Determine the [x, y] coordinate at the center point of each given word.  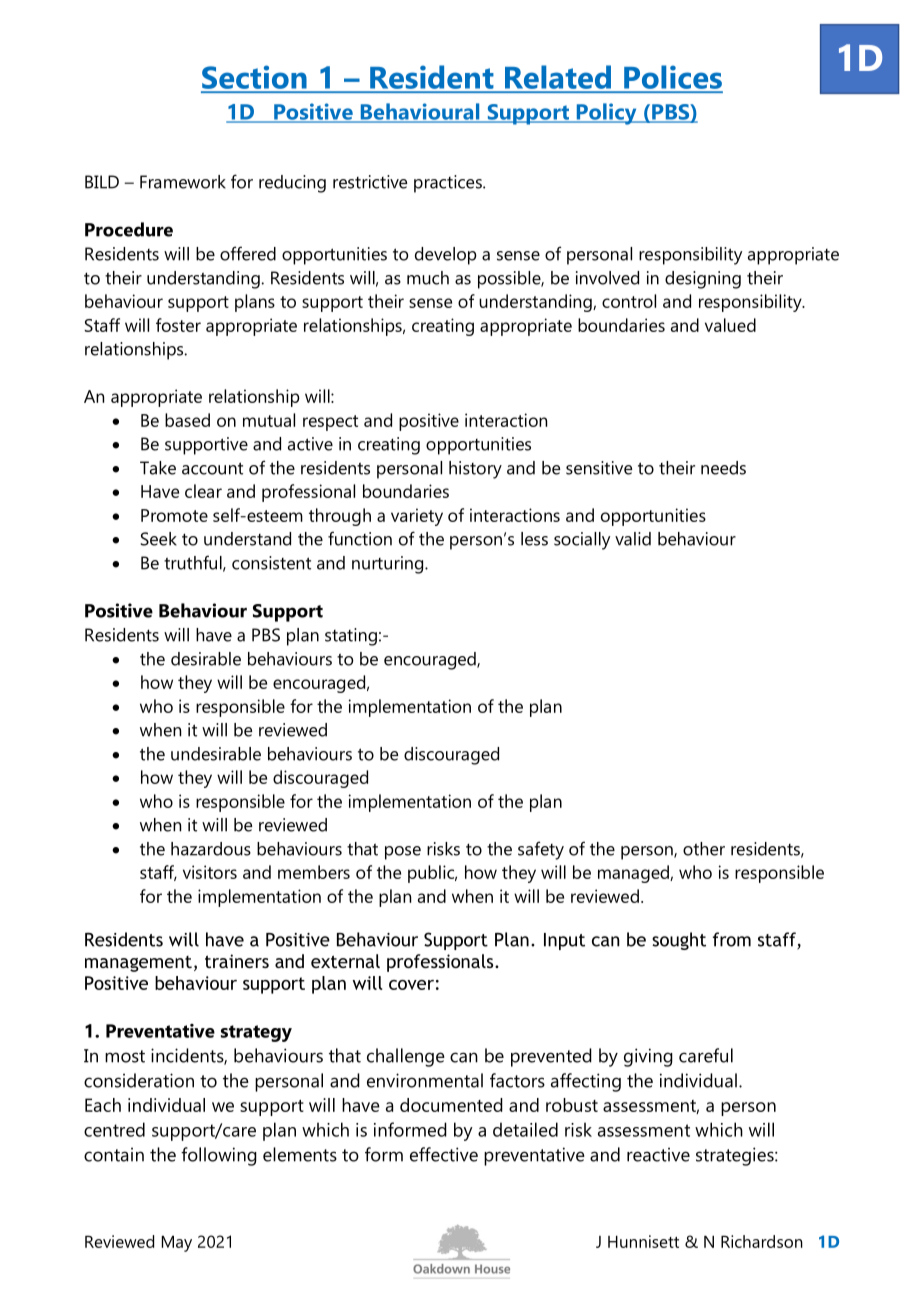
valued [730, 325]
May [177, 1243]
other [704, 849]
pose [403, 853]
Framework [183, 182]
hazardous [211, 849]
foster [178, 325]
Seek [159, 539]
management [138, 964]
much [428, 278]
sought [679, 941]
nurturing [389, 565]
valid [633, 539]
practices [449, 184]
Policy [606, 114]
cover [411, 985]
